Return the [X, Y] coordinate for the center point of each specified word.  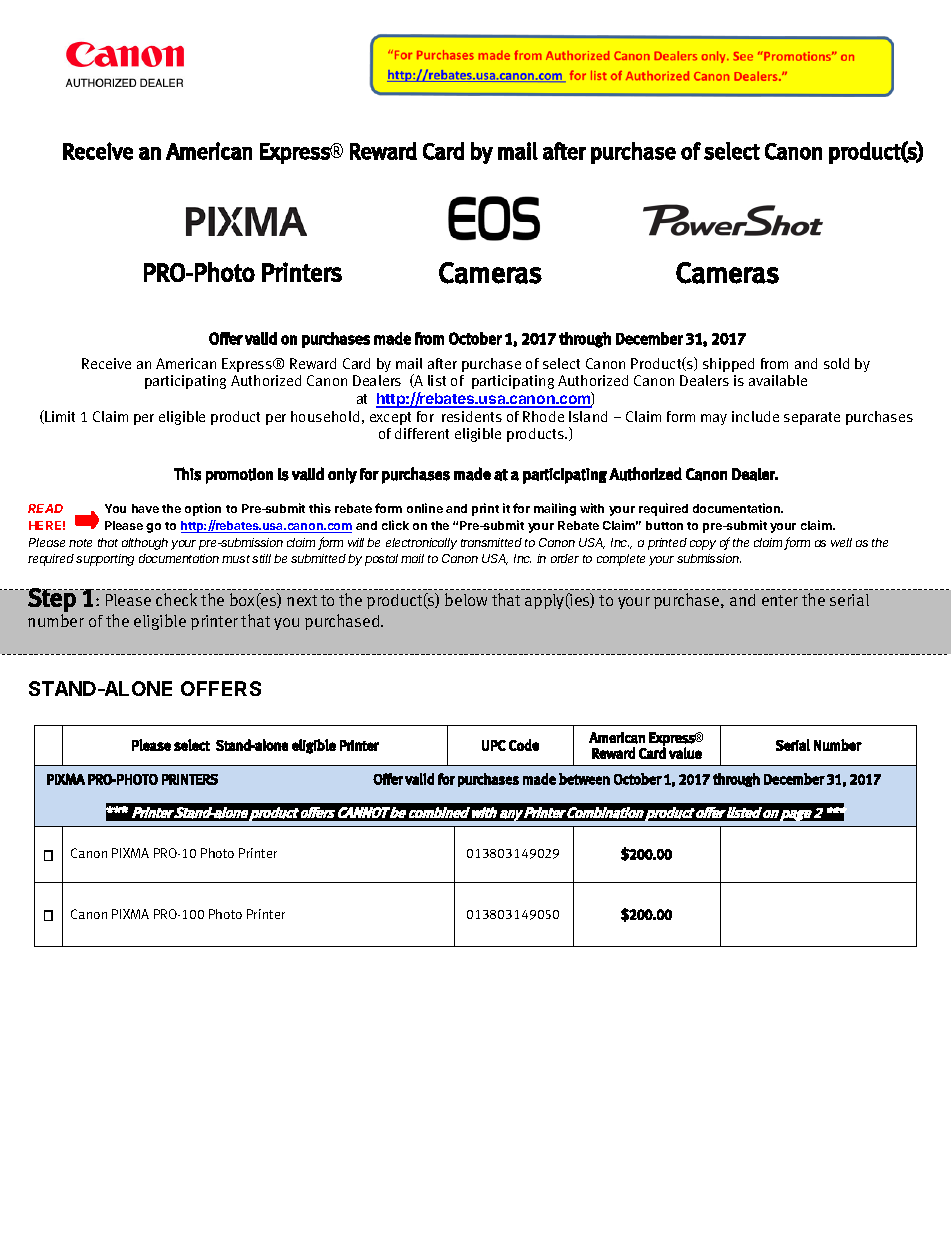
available [778, 380]
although [145, 544]
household [325, 416]
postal [381, 560]
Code [524, 745]
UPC [494, 745]
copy [703, 545]
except [390, 418]
